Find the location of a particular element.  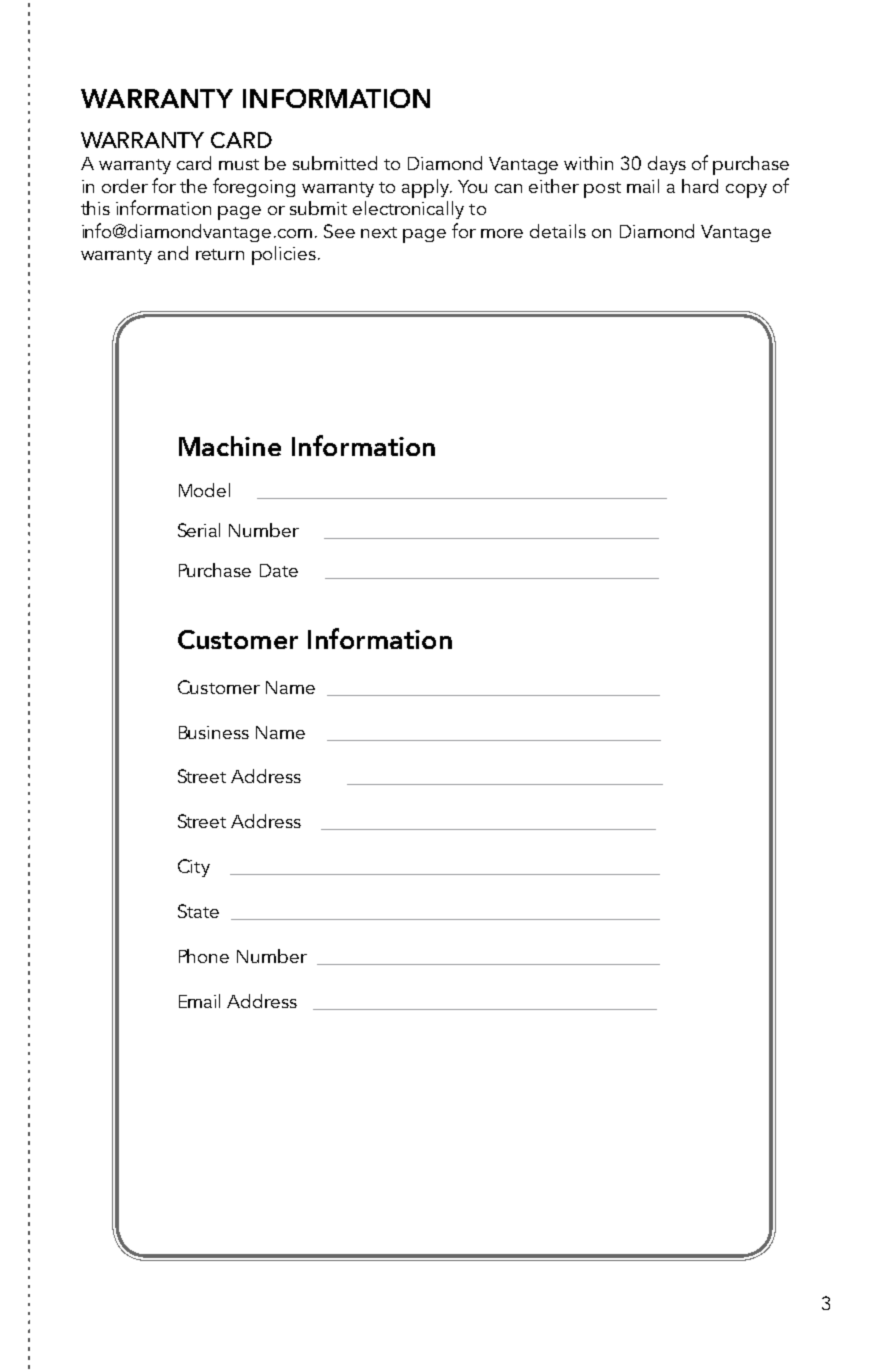

Business is located at coordinates (214, 732).
